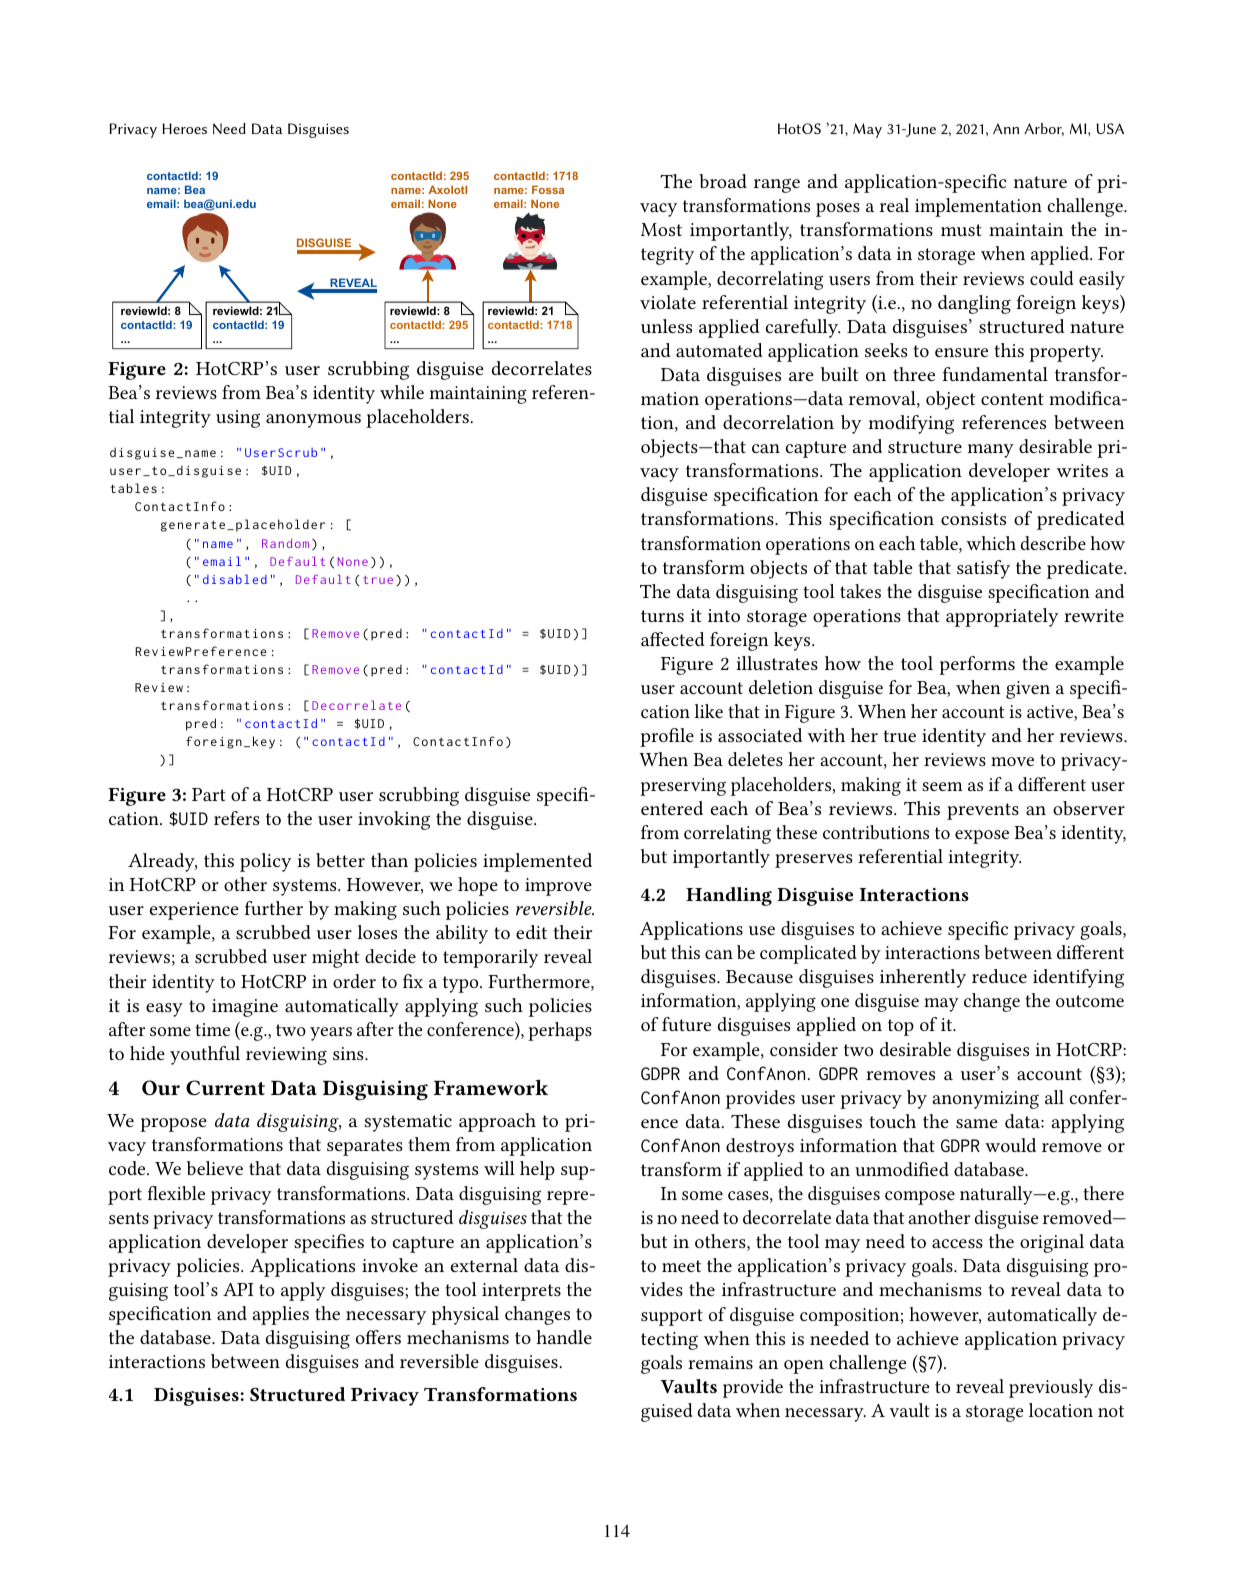 The image size is (1233, 1596). Describe the element at coordinates (719, 350) in the document. I see `automated` at that location.
